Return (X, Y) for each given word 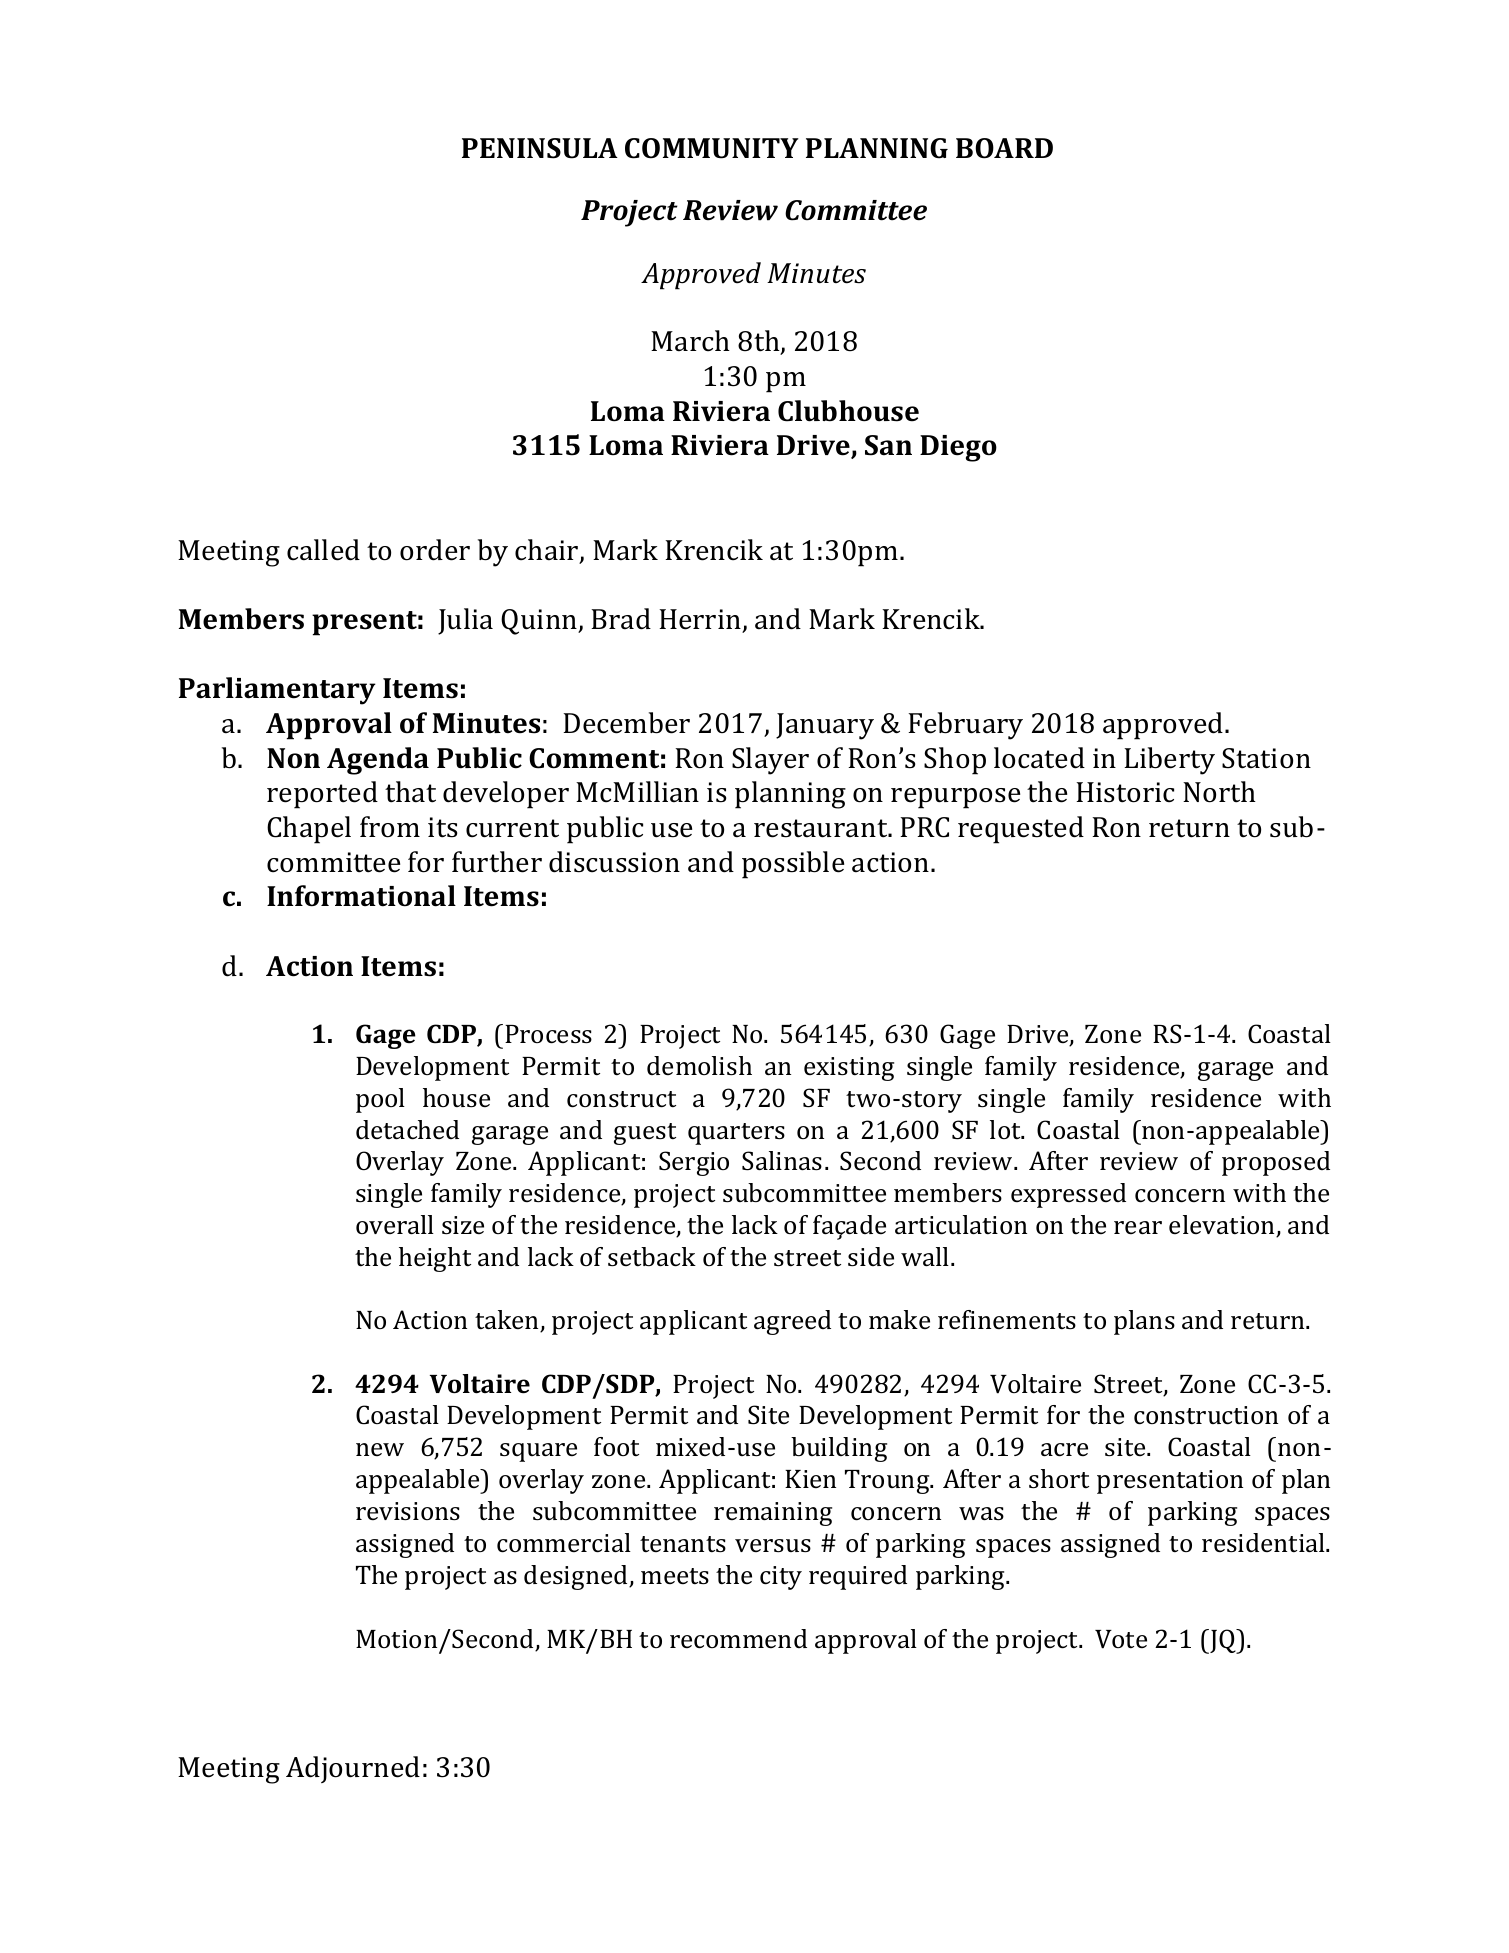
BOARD (1004, 148)
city (781, 1578)
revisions (408, 1511)
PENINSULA (540, 148)
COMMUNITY (712, 148)
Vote (1121, 1639)
